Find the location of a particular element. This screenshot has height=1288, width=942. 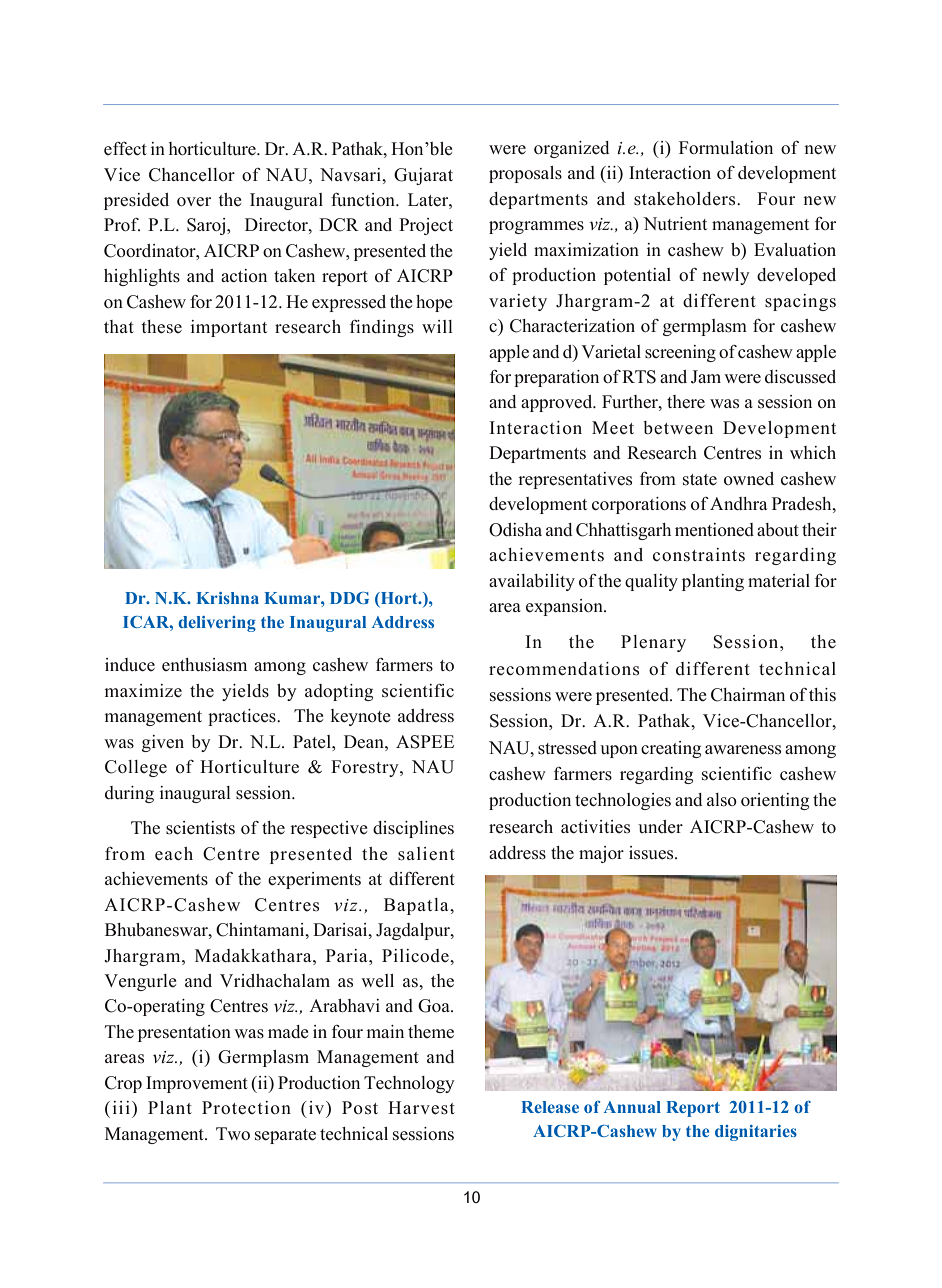

delivering is located at coordinates (217, 624).
